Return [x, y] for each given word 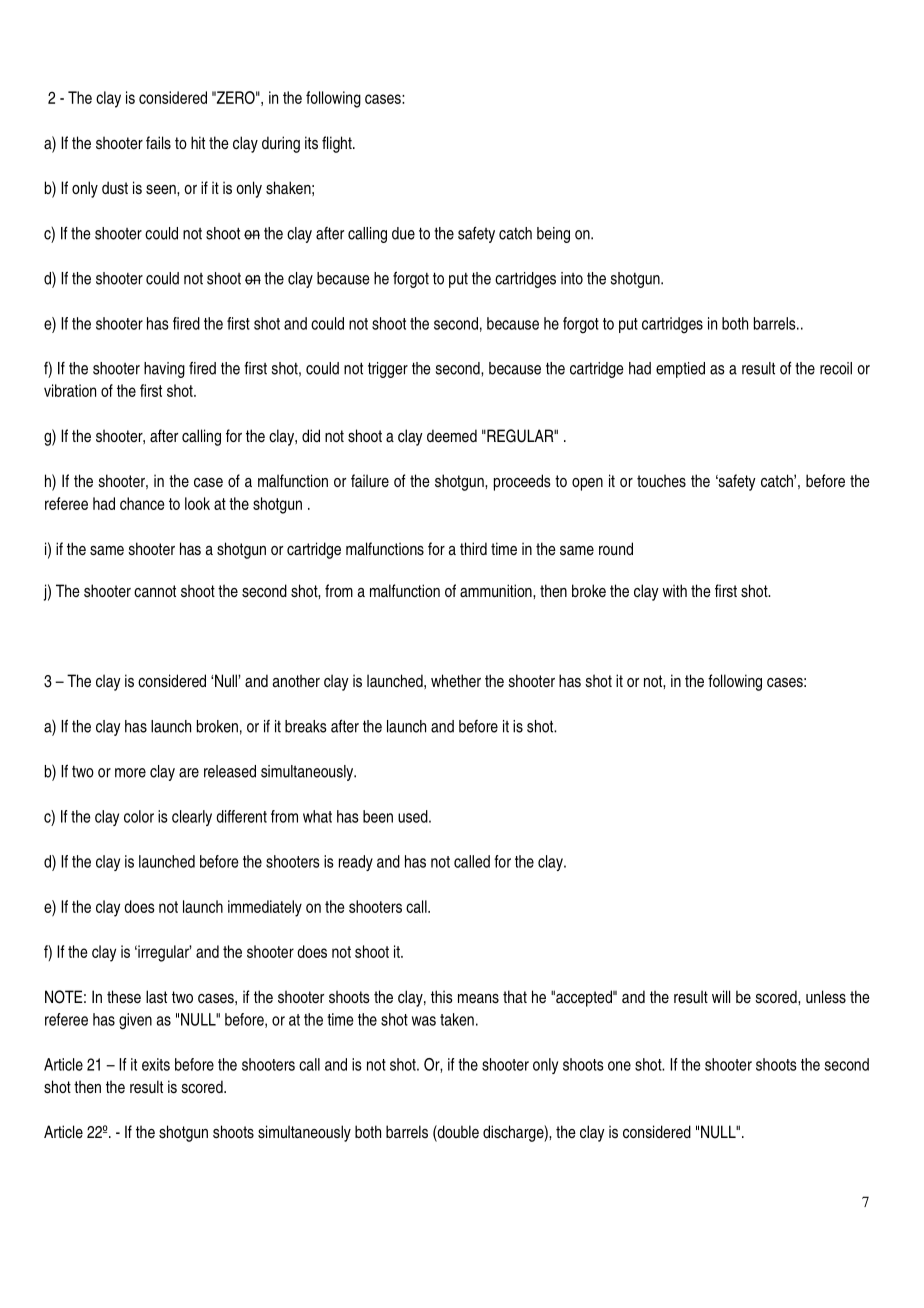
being [553, 235]
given [135, 1021]
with [674, 590]
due [403, 233]
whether [456, 681]
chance [142, 503]
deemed [452, 436]
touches [661, 481]
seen [162, 190]
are [189, 773]
